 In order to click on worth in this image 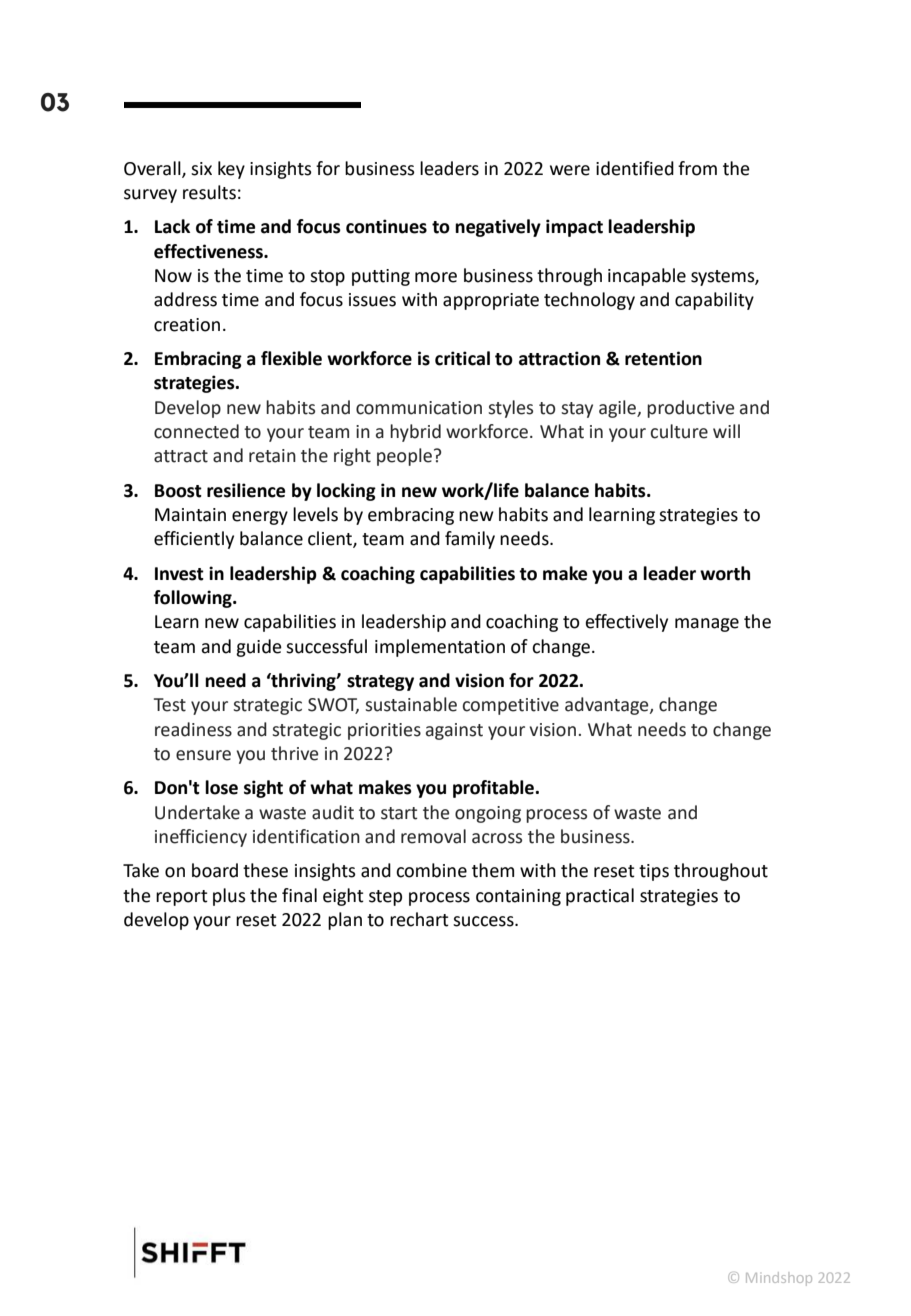, I will do `click(725, 573)`.
